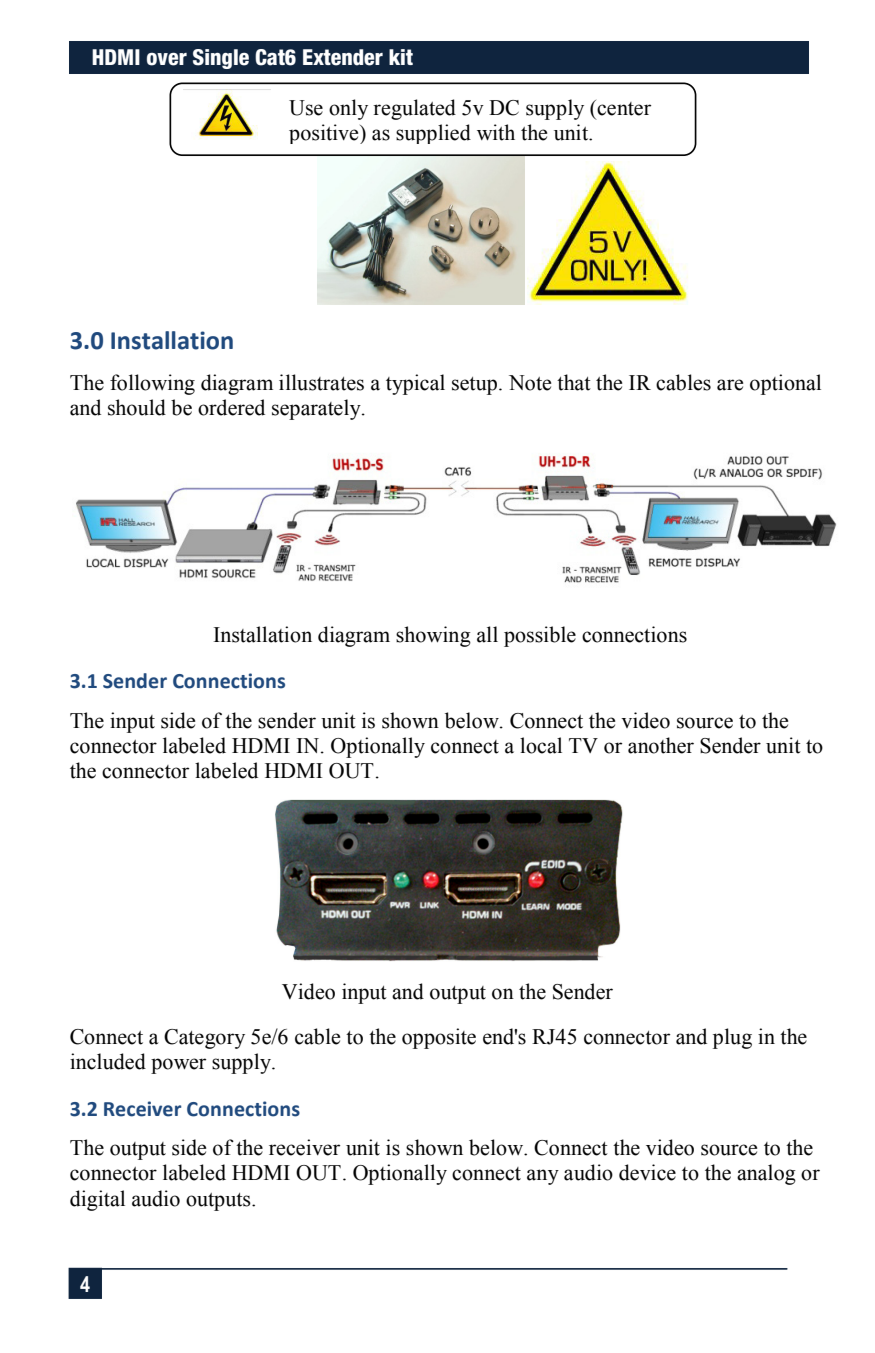 The height and width of the screenshot is (1353, 875). What do you see at coordinates (167, 59) in the screenshot?
I see `over` at bounding box center [167, 59].
